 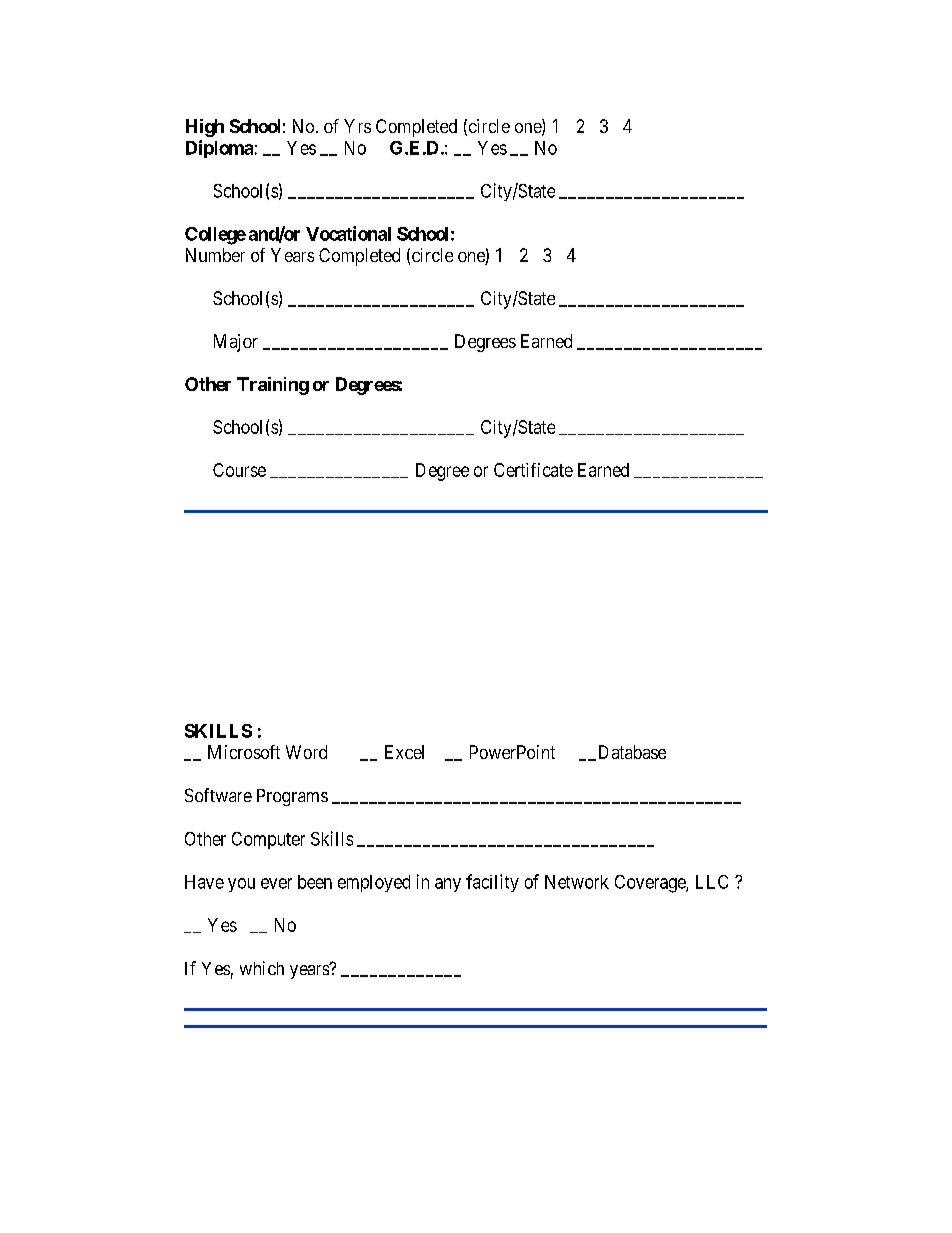 I want to click on Excel, so click(x=404, y=752).
